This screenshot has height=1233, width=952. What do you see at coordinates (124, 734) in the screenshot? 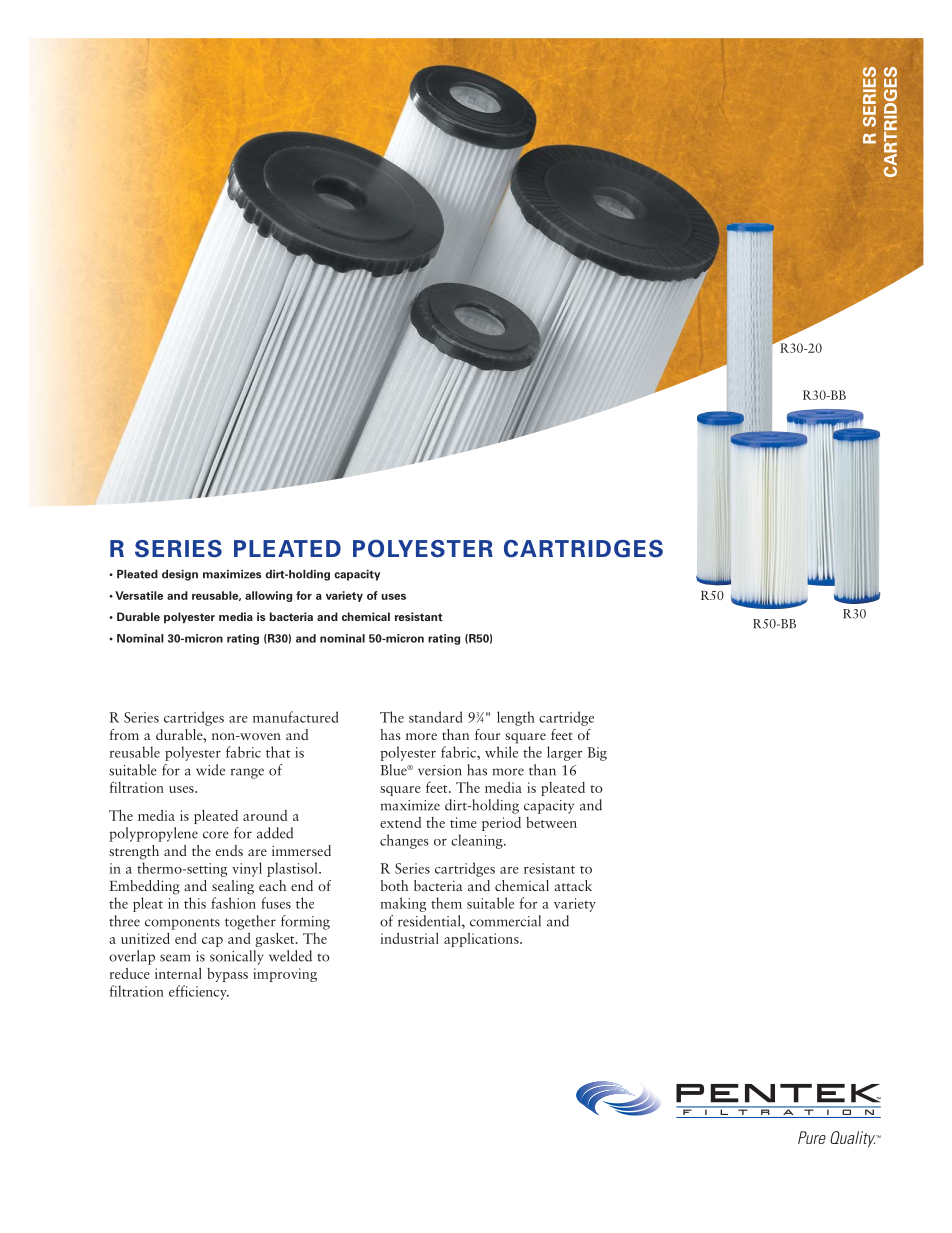
I see `from` at bounding box center [124, 734].
